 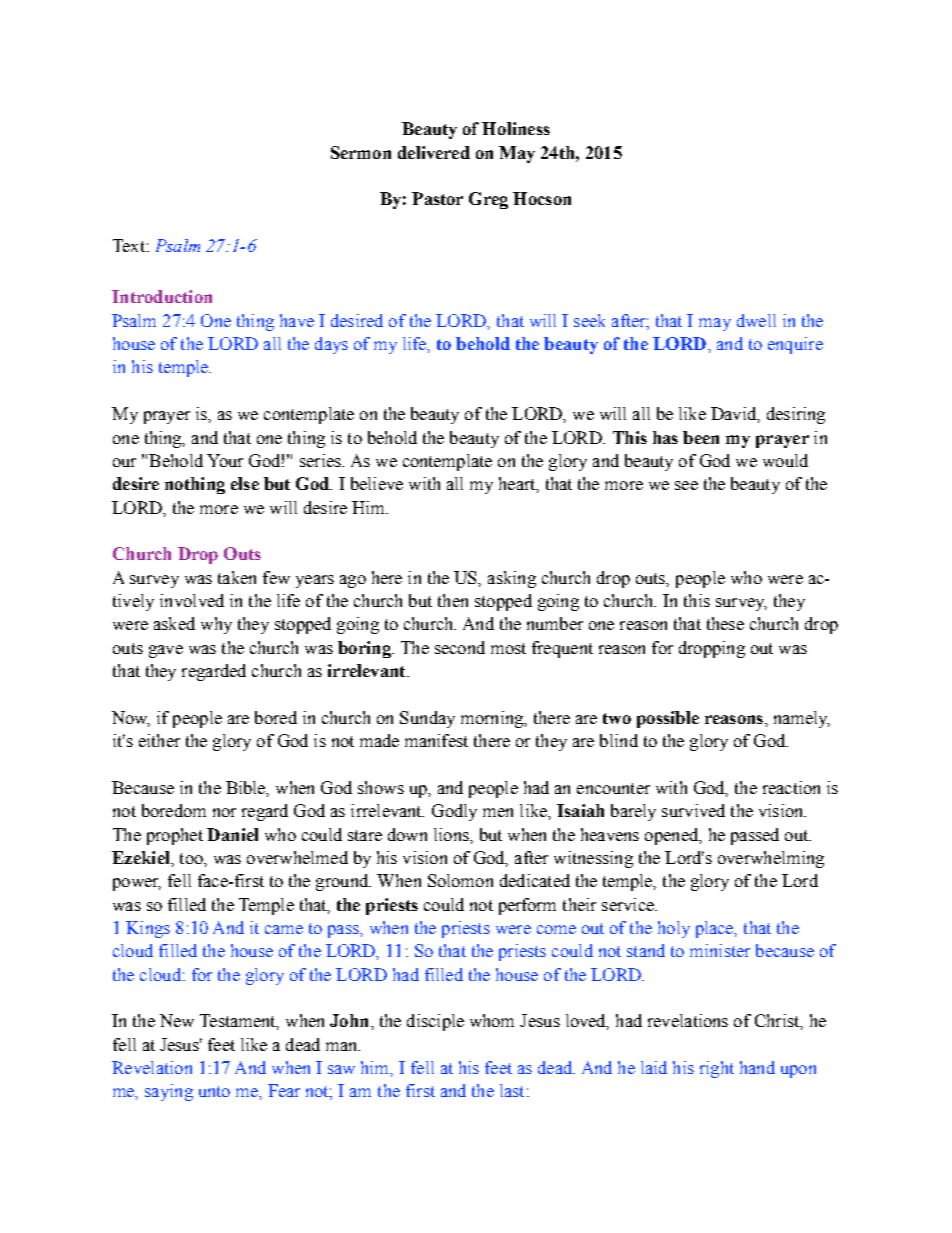 What do you see at coordinates (453, 600) in the screenshot?
I see `then` at bounding box center [453, 600].
